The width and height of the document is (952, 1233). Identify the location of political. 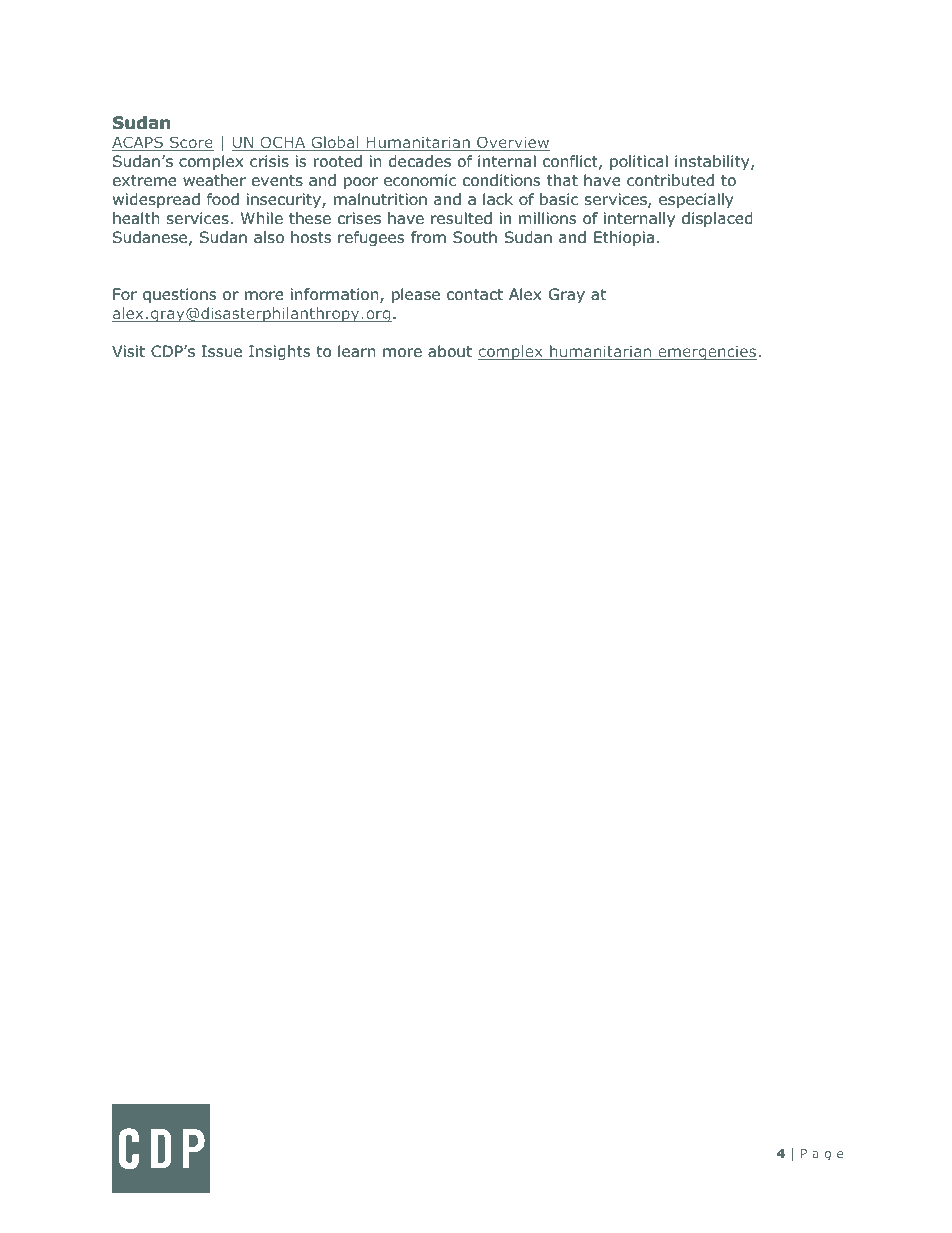
(639, 162).
